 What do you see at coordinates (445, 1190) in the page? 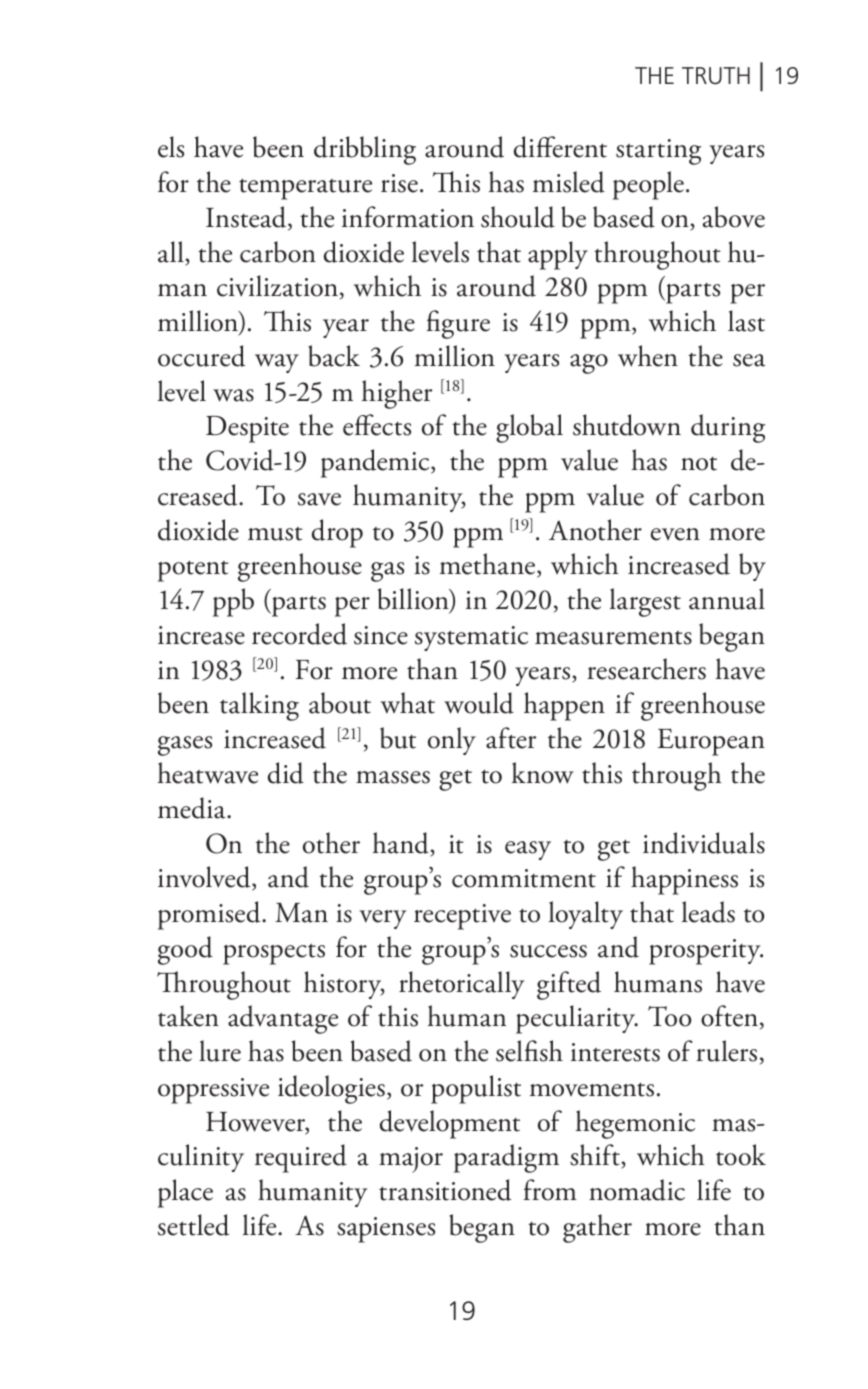
I see `transitioned` at bounding box center [445, 1190].
